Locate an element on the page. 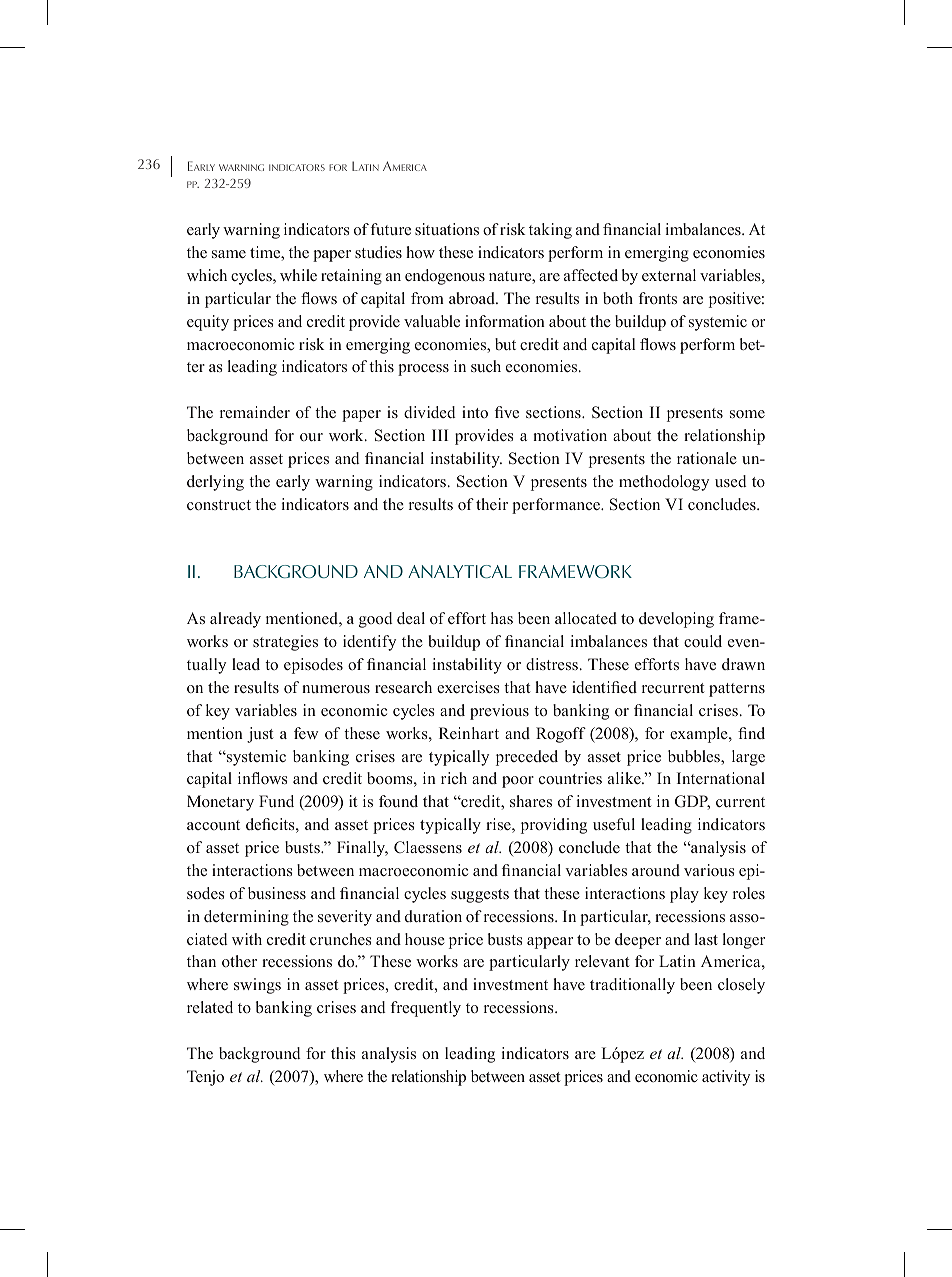 The width and height of the image is (952, 1277). endogenous is located at coordinates (445, 277).
